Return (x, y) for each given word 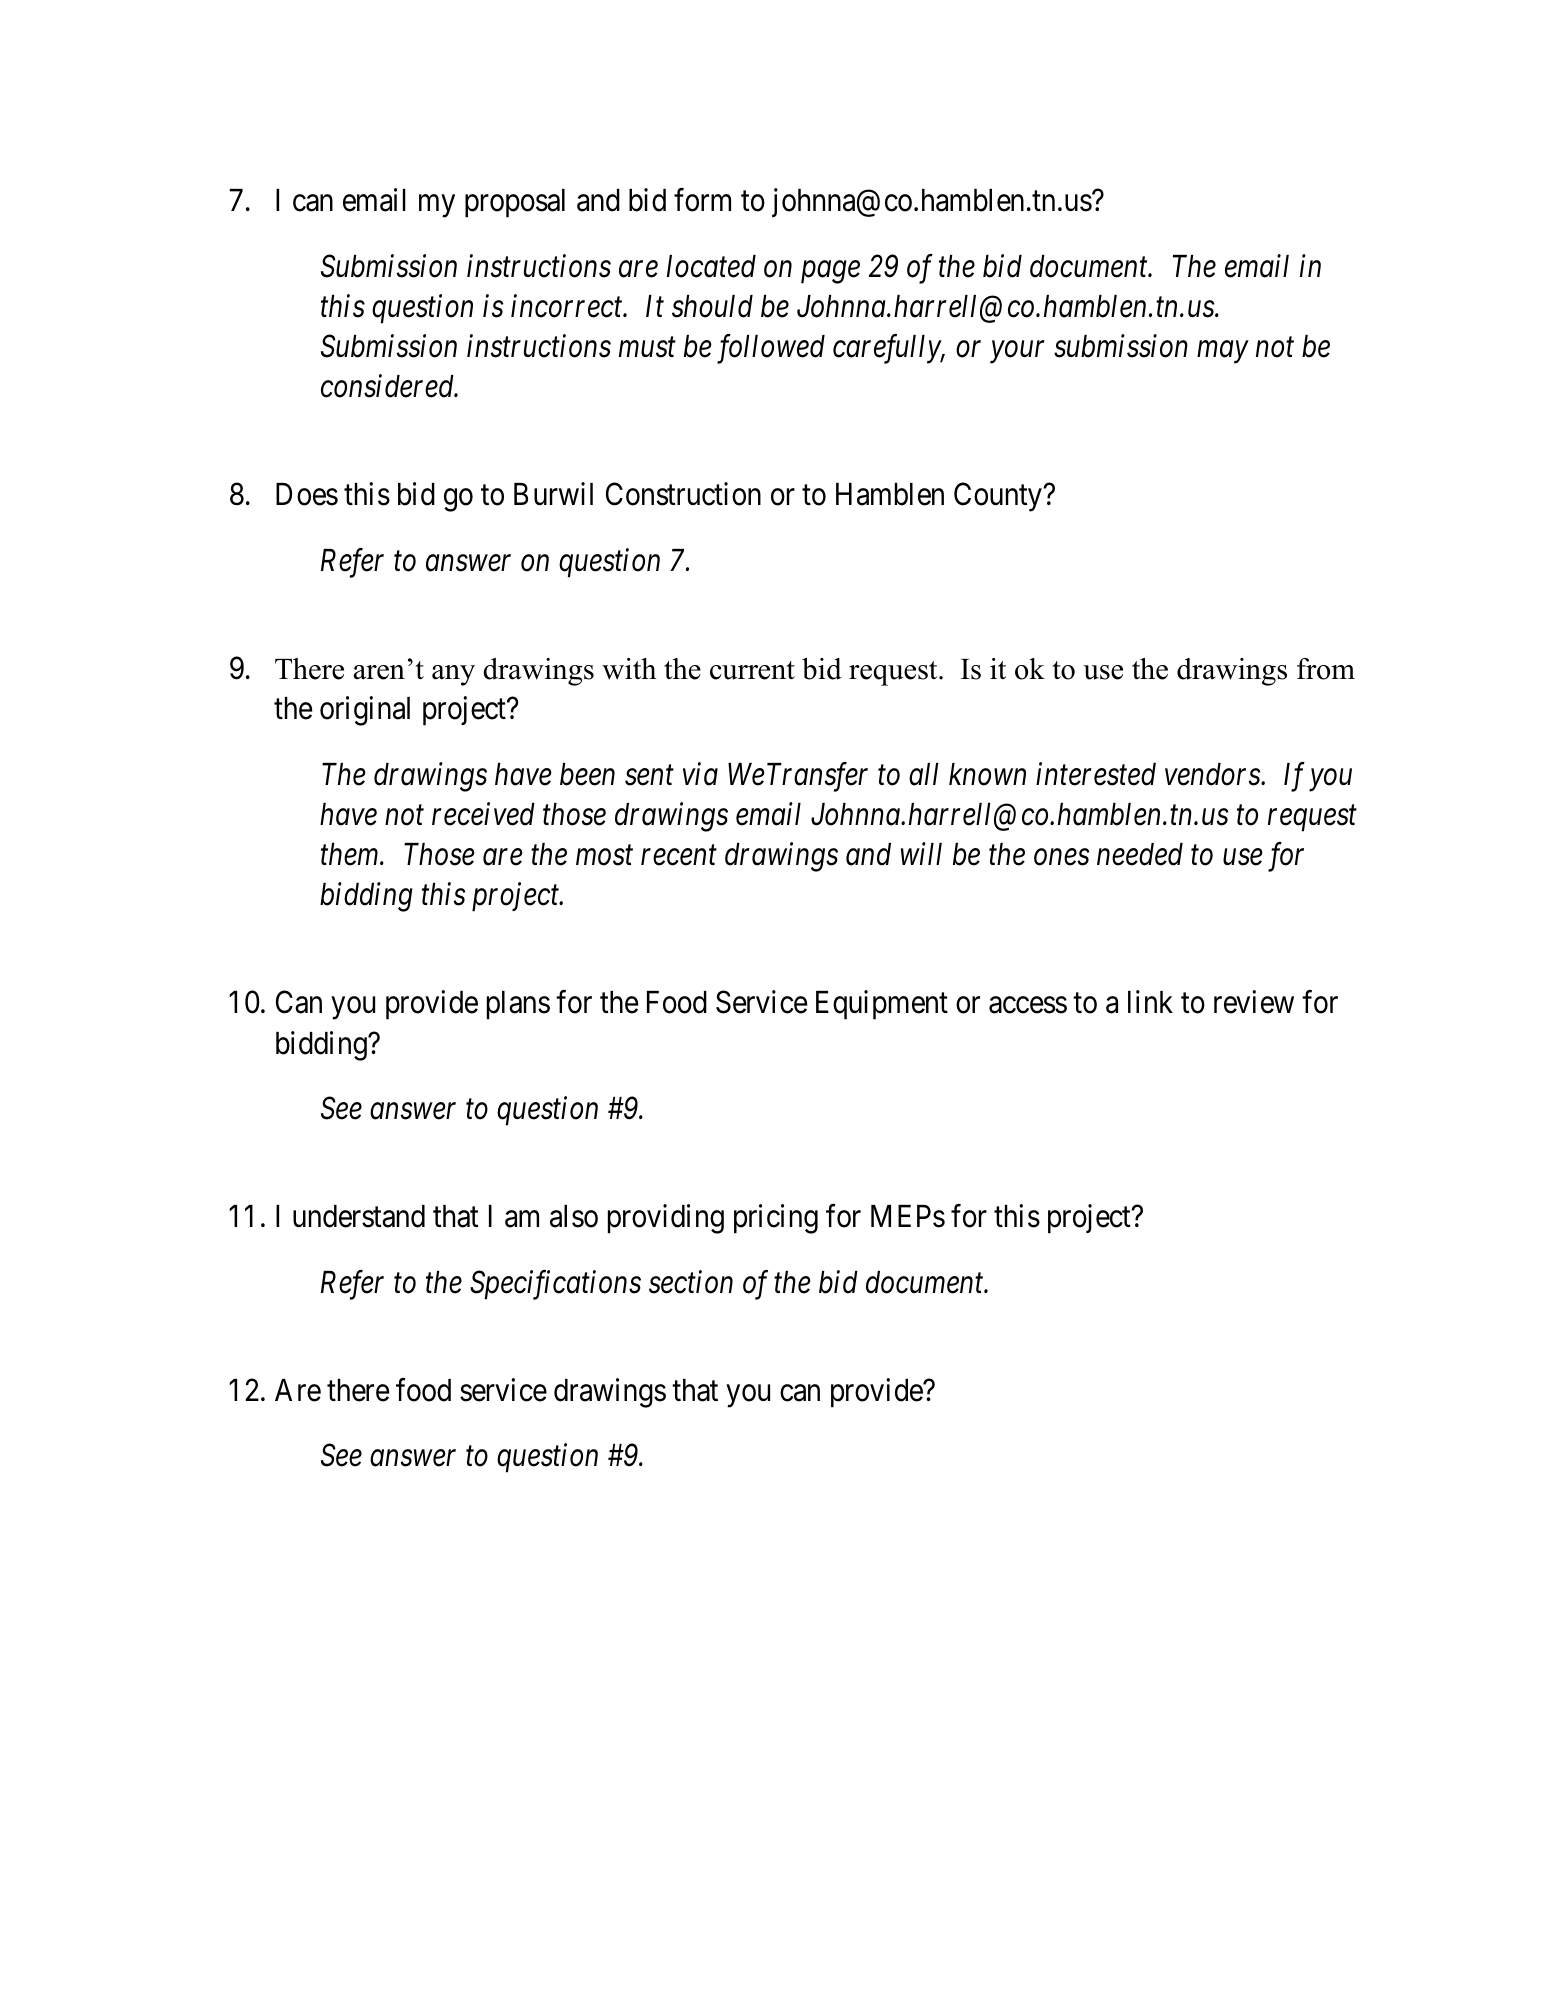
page (830, 272)
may (1222, 353)
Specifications (555, 1285)
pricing (776, 1219)
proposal (515, 203)
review (1254, 1002)
